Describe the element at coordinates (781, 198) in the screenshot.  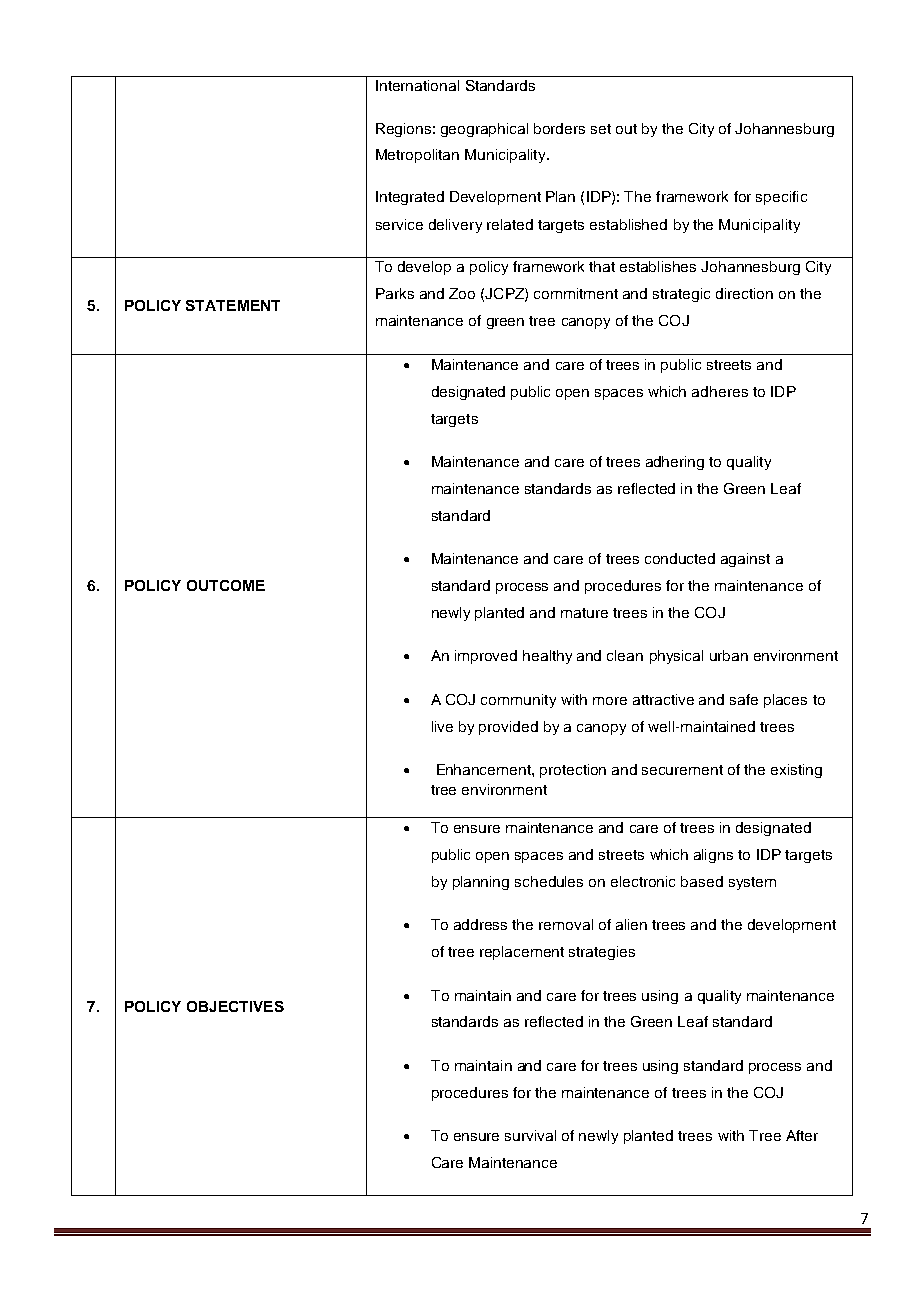
I see `specific` at that location.
